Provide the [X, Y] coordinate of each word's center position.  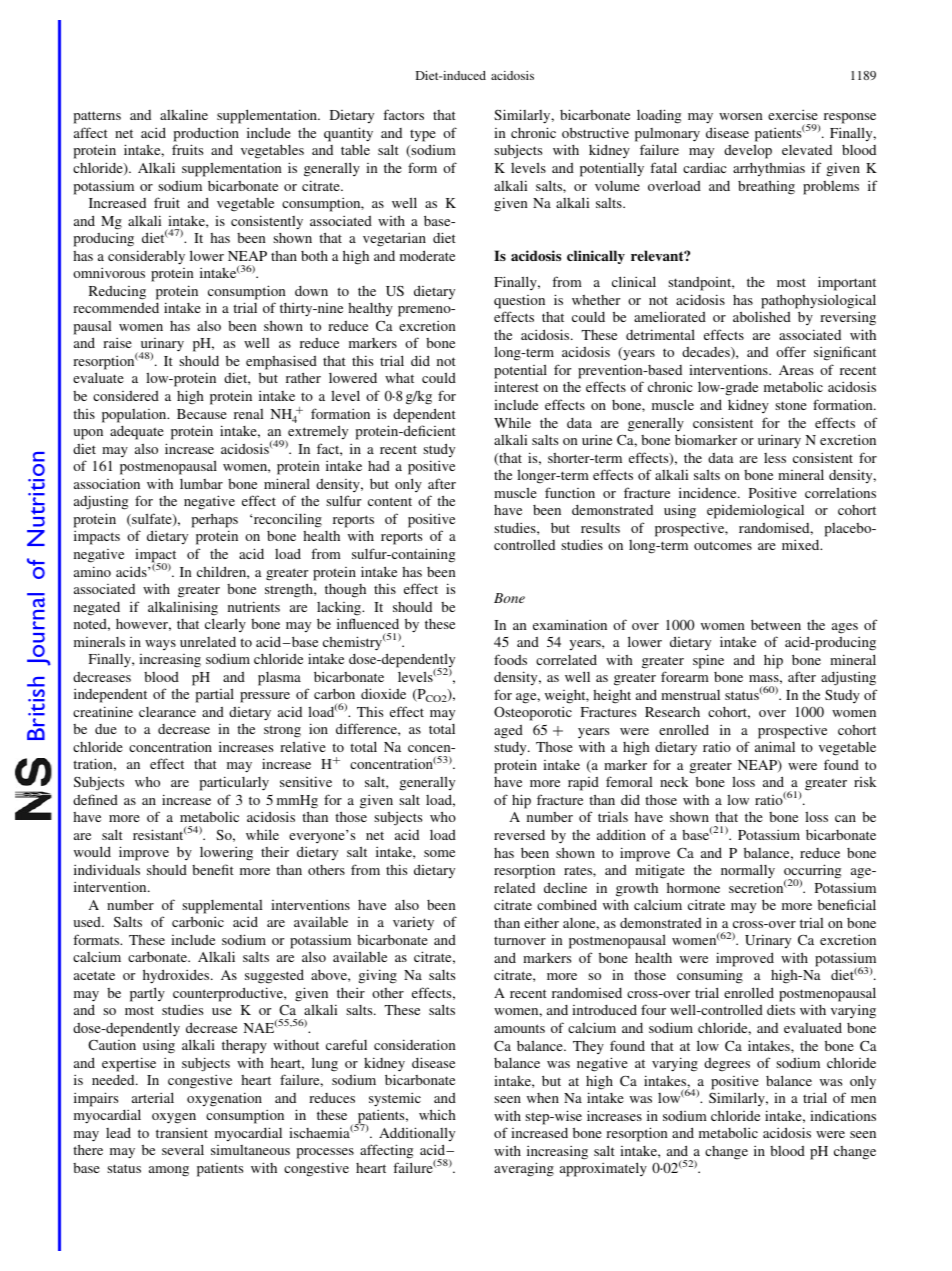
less [775, 458]
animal [775, 746]
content [390, 501]
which [437, 1114]
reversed [519, 835]
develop [748, 151]
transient [182, 1133]
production [206, 134]
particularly [234, 783]
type [423, 135]
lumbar [201, 484]
